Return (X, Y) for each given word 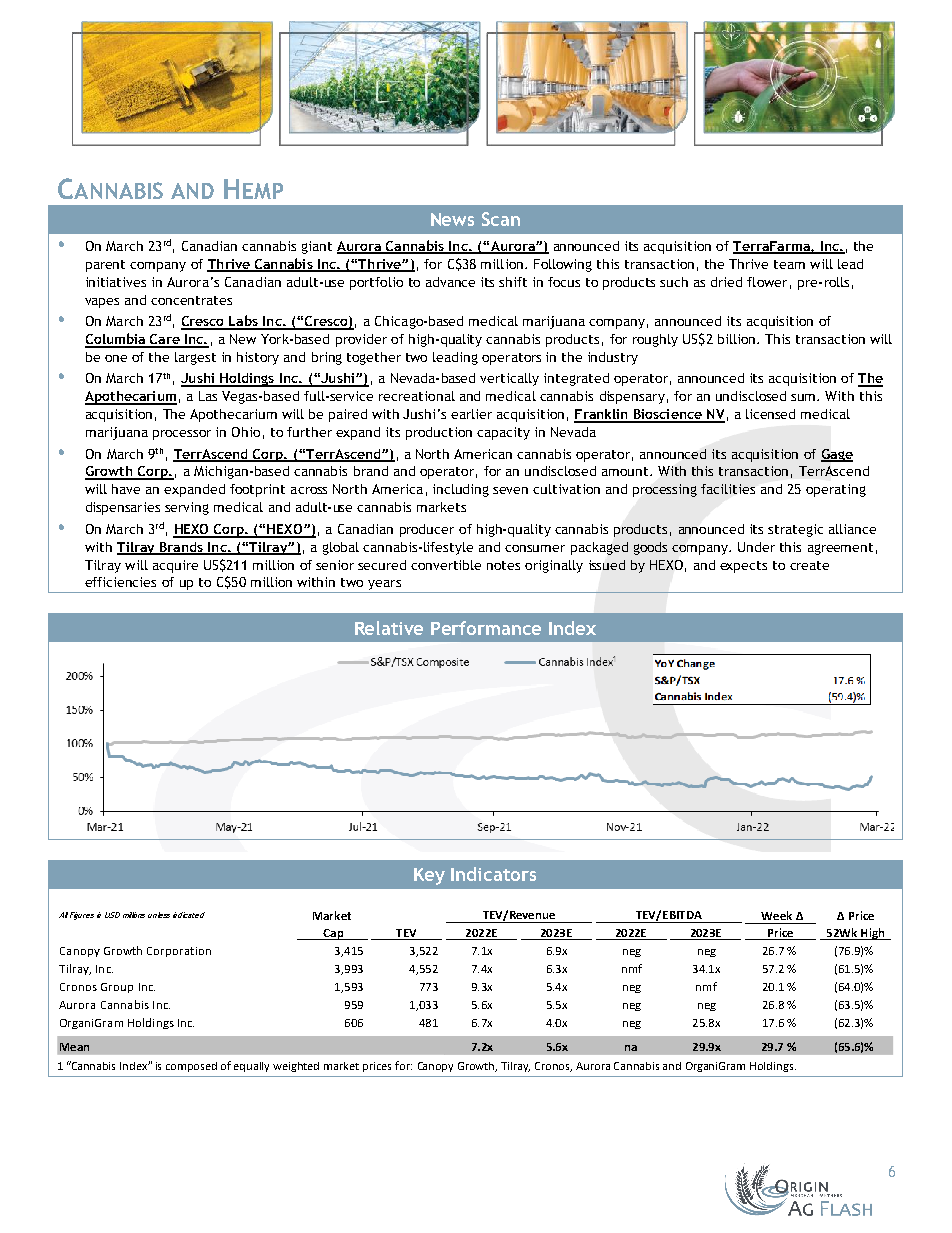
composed (191, 1067)
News (452, 219)
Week (776, 915)
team (789, 264)
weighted (296, 1067)
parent (105, 266)
